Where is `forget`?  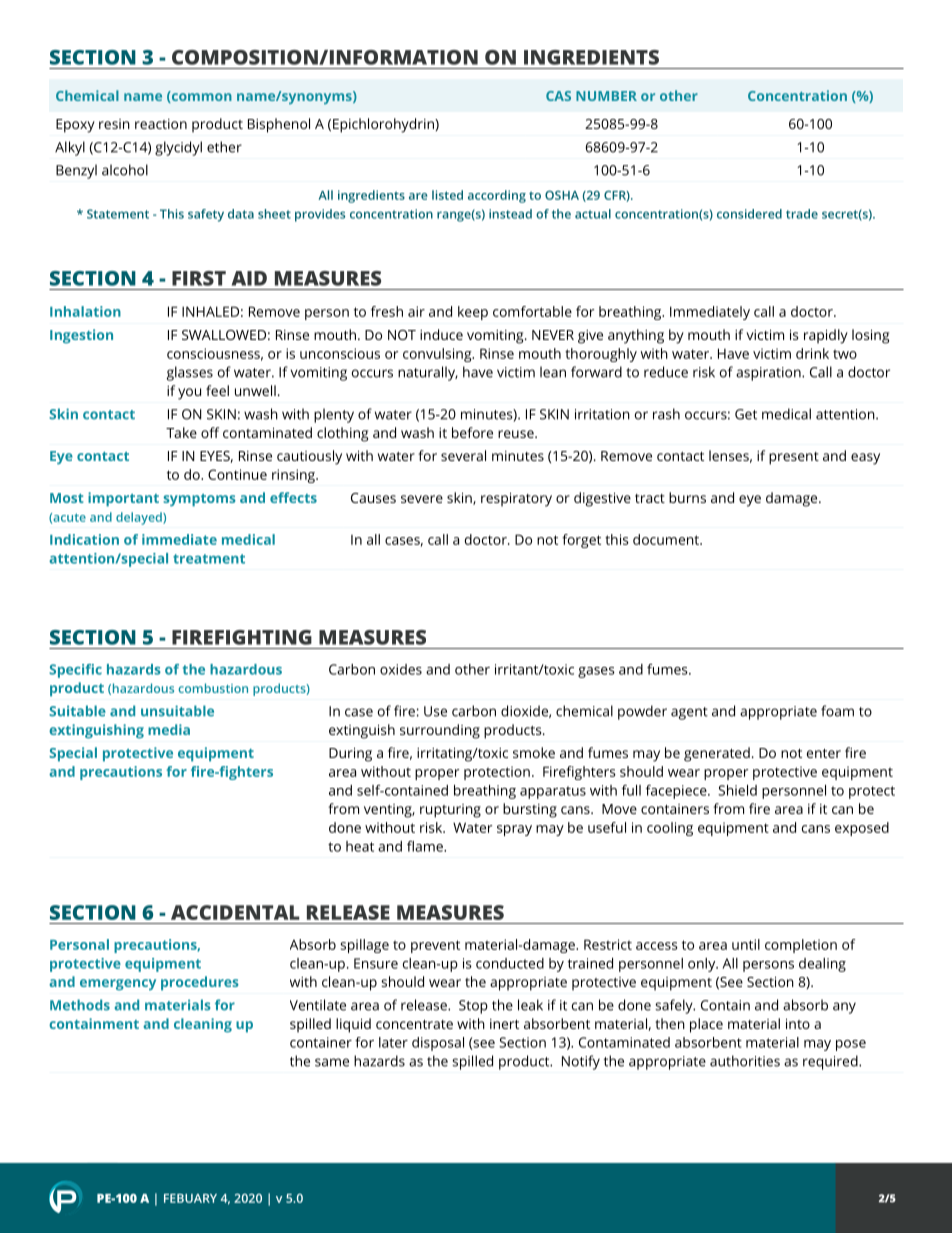
forget is located at coordinates (581, 541).
